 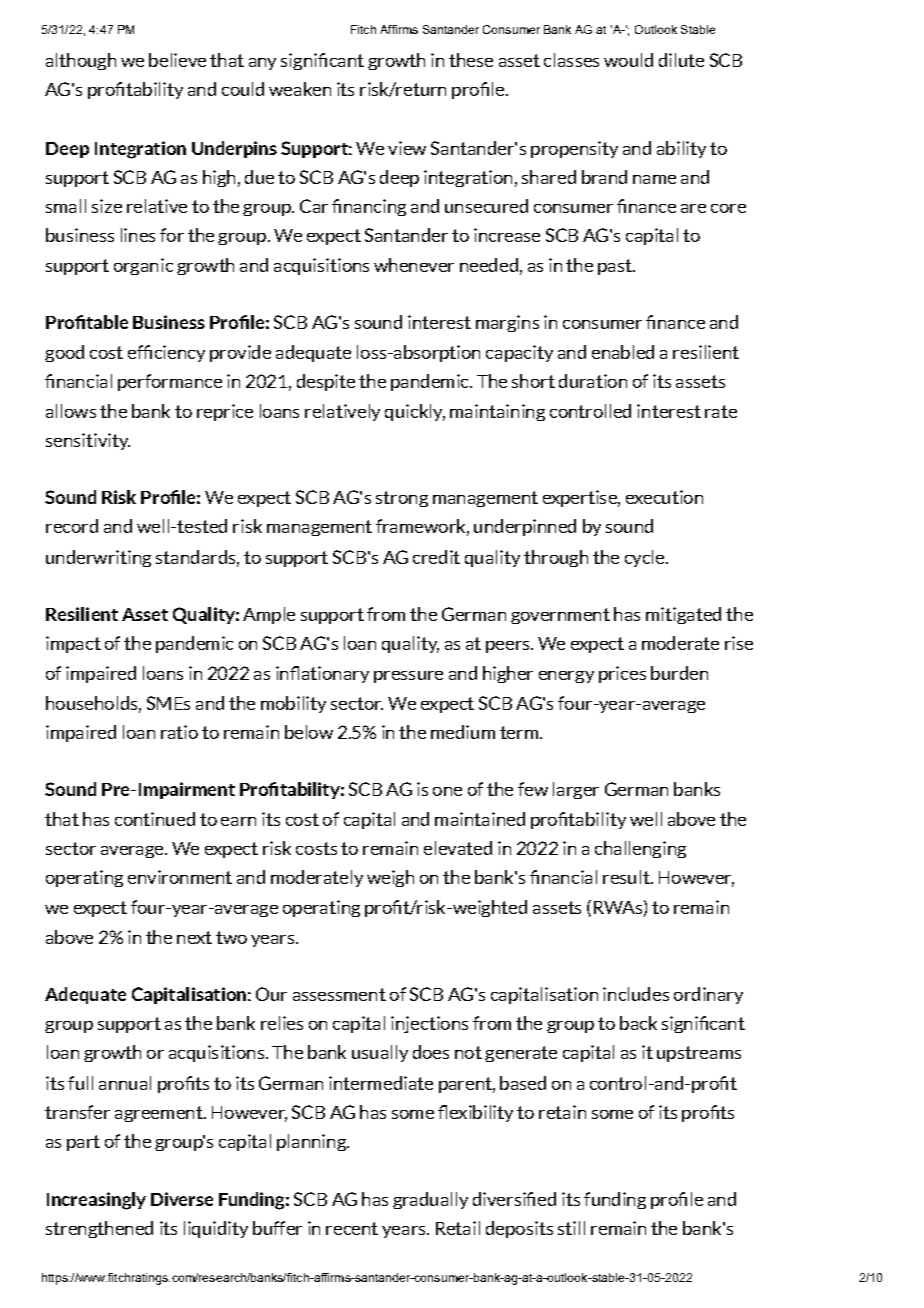 What do you see at coordinates (182, 1199) in the document?
I see `Diverse` at bounding box center [182, 1199].
